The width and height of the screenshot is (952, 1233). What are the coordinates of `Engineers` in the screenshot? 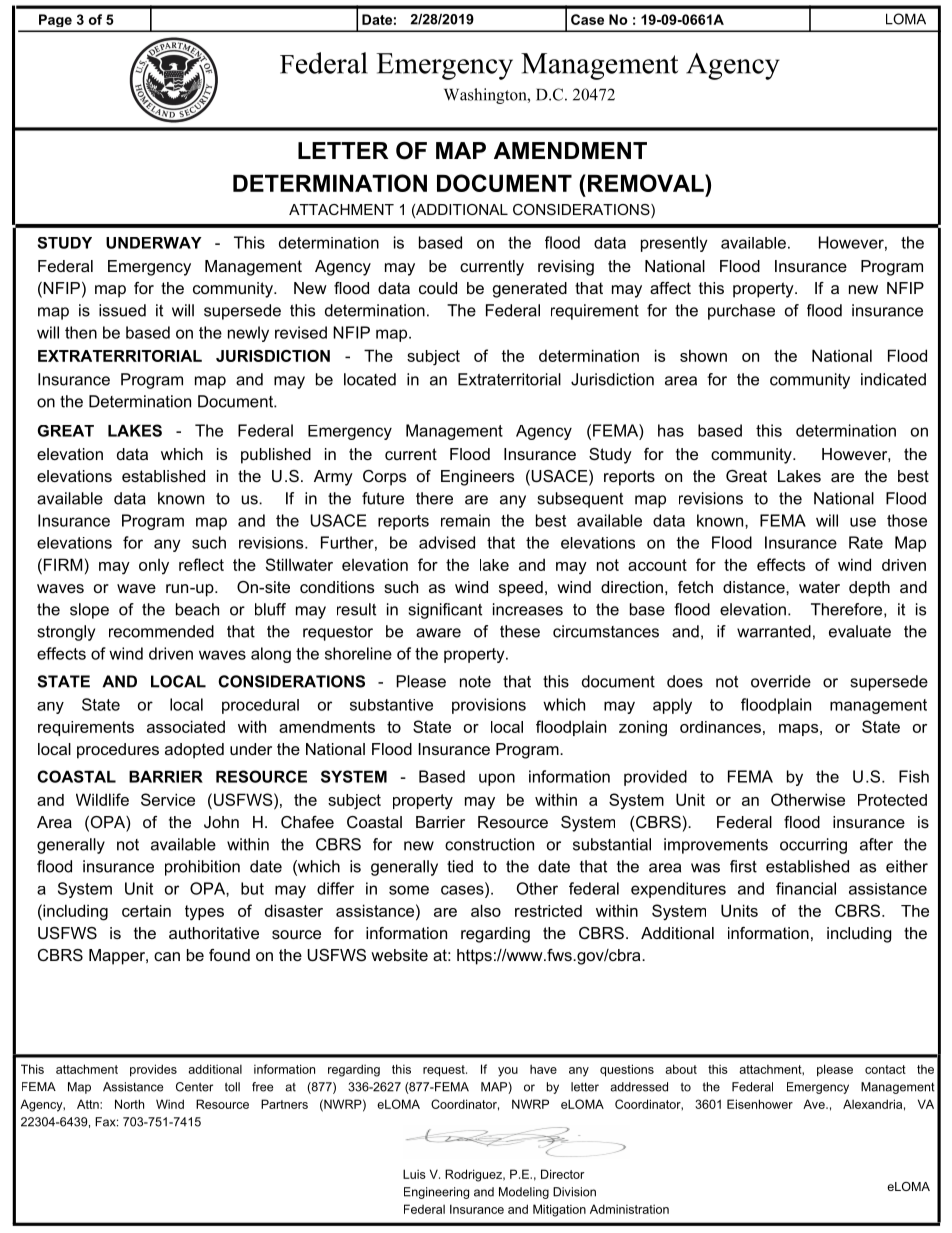 It's located at (477, 478).
